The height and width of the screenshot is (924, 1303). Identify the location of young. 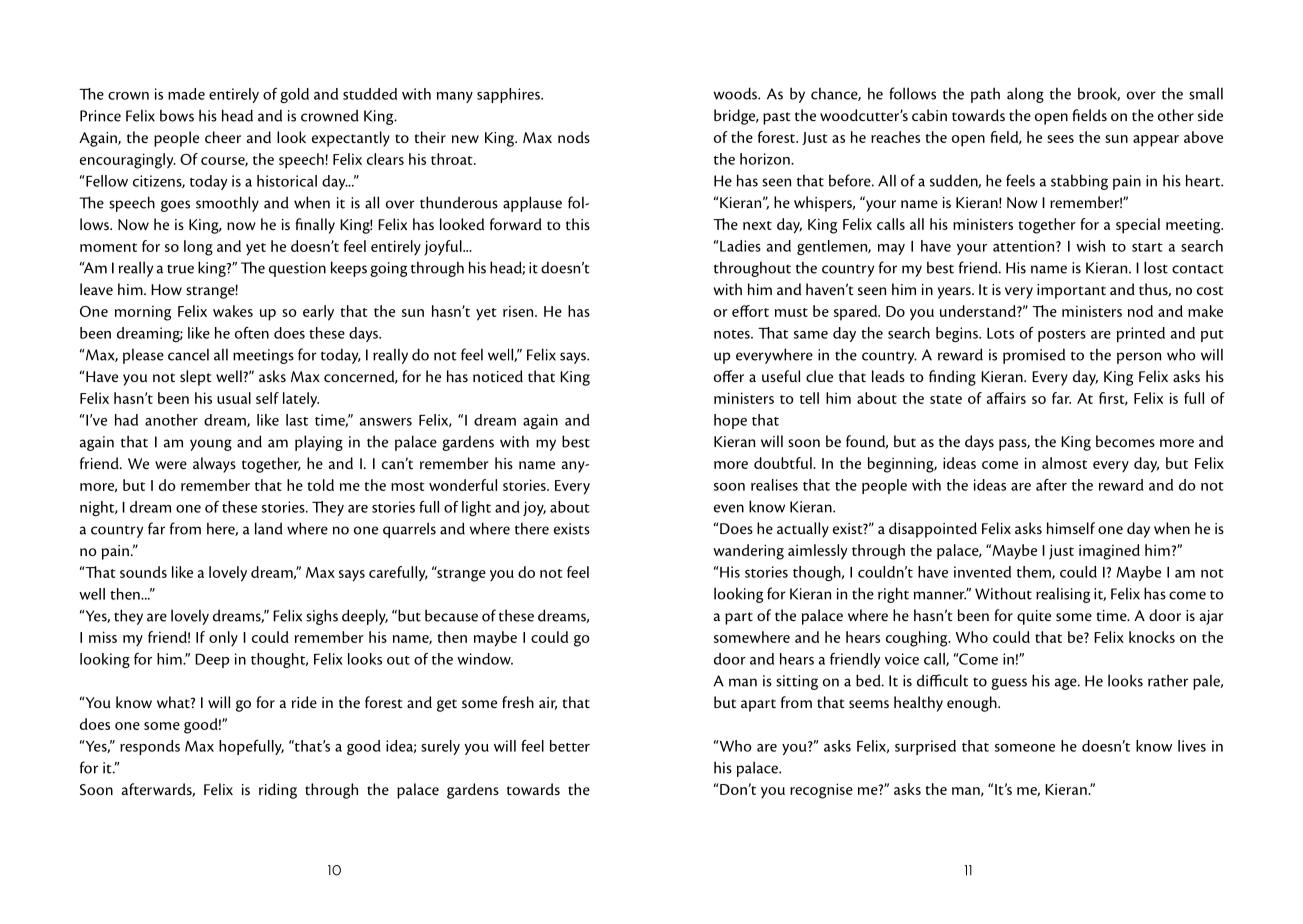
(211, 445).
